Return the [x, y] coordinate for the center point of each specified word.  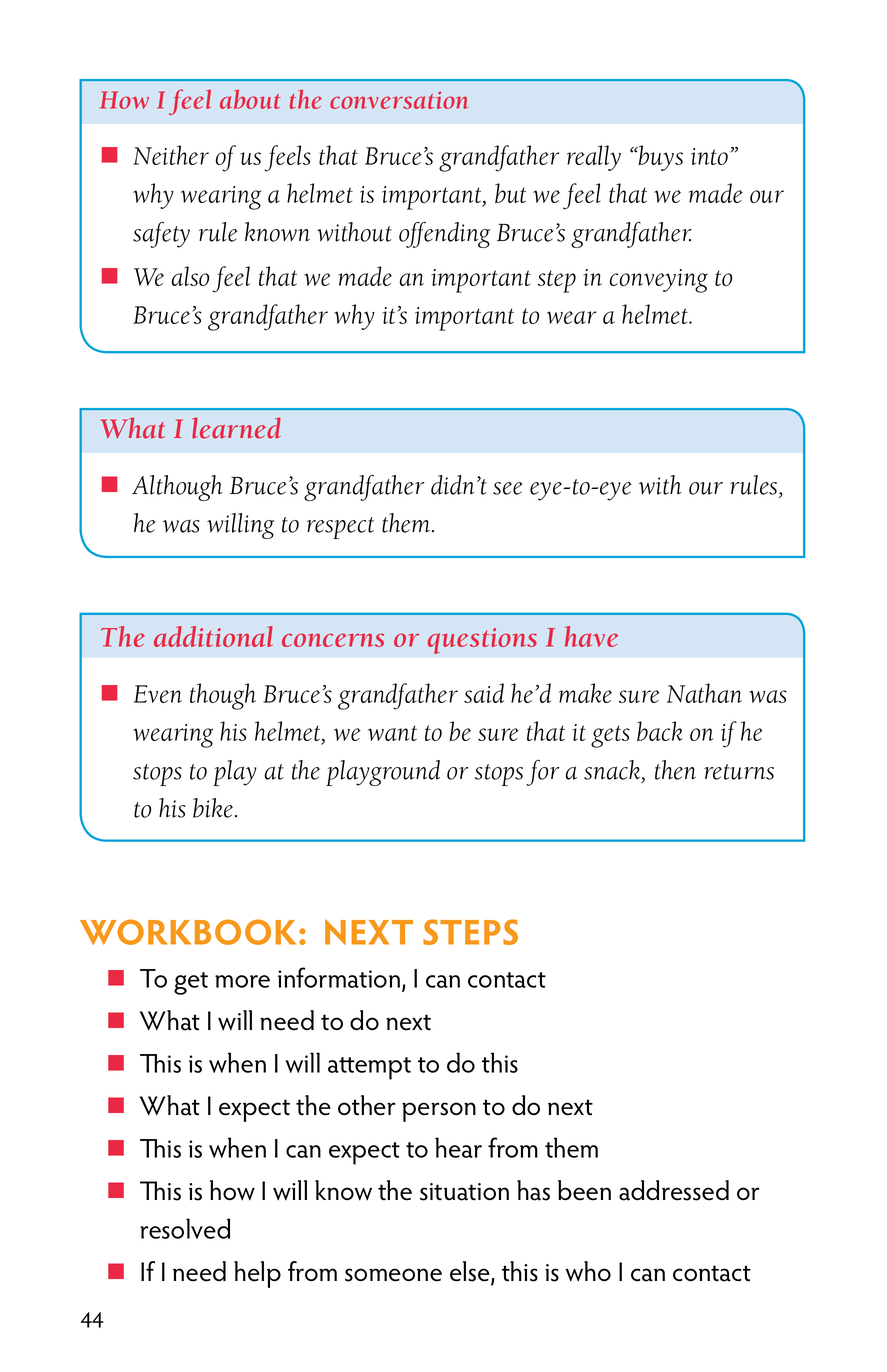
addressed [674, 1190]
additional [213, 636]
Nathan [704, 693]
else [471, 1272]
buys [660, 158]
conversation [399, 100]
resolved [185, 1228]
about [250, 99]
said [484, 693]
